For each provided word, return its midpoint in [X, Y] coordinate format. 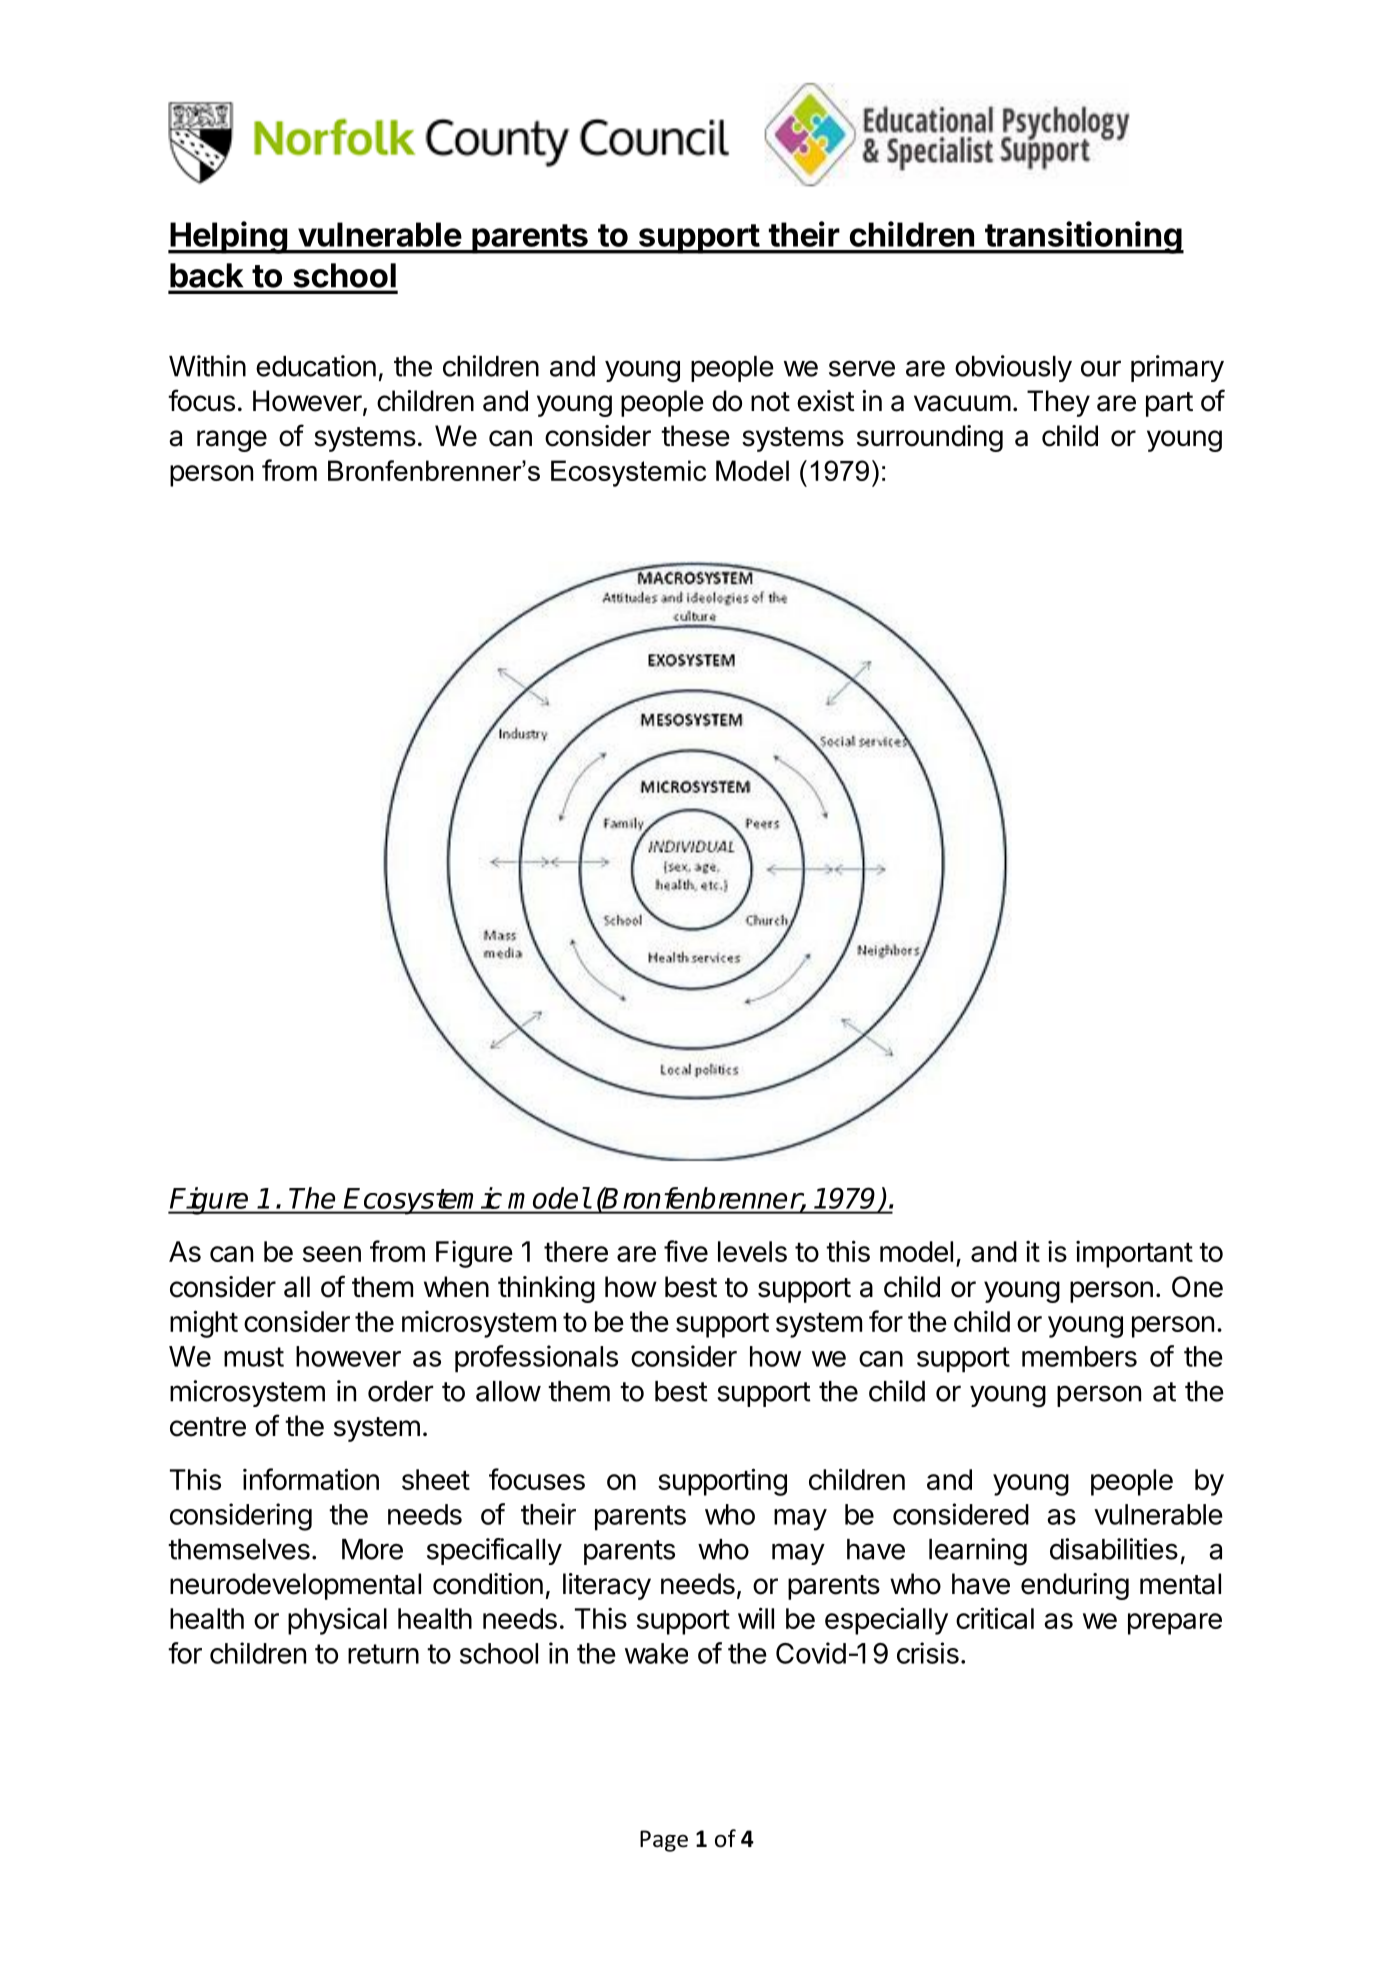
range [232, 441]
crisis [928, 1653]
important [1134, 1254]
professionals [536, 1359]
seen [332, 1254]
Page [664, 1841]
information [311, 1479]
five [686, 1251]
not [770, 402]
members [1079, 1356]
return [383, 1654]
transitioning [1083, 237]
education [316, 366]
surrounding [930, 438]
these [695, 436]
